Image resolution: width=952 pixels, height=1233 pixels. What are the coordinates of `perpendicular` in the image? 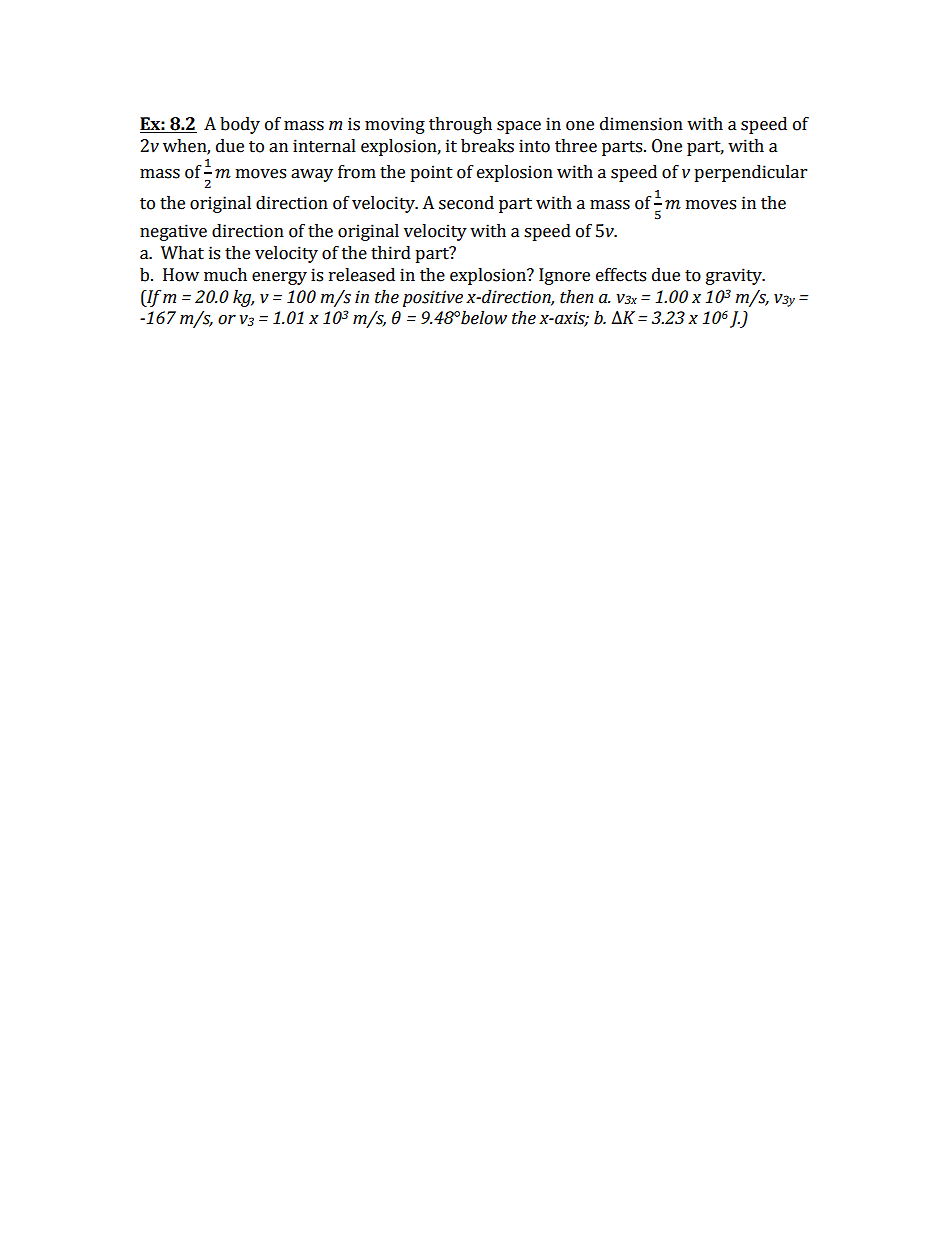 It's located at (750, 173).
